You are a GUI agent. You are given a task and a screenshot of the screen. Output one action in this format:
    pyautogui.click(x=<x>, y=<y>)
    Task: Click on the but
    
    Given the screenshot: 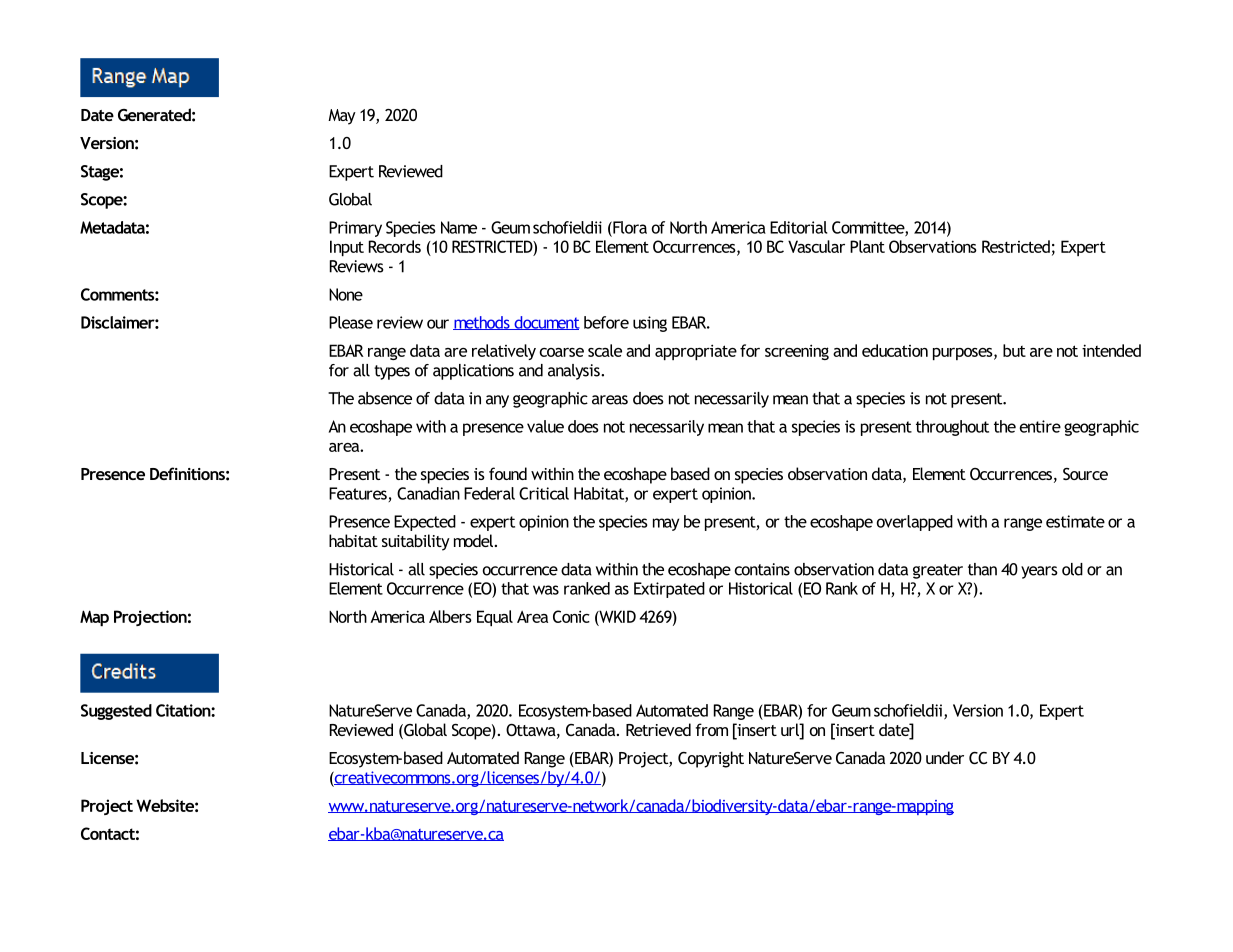 What is the action you would take?
    pyautogui.click(x=1014, y=350)
